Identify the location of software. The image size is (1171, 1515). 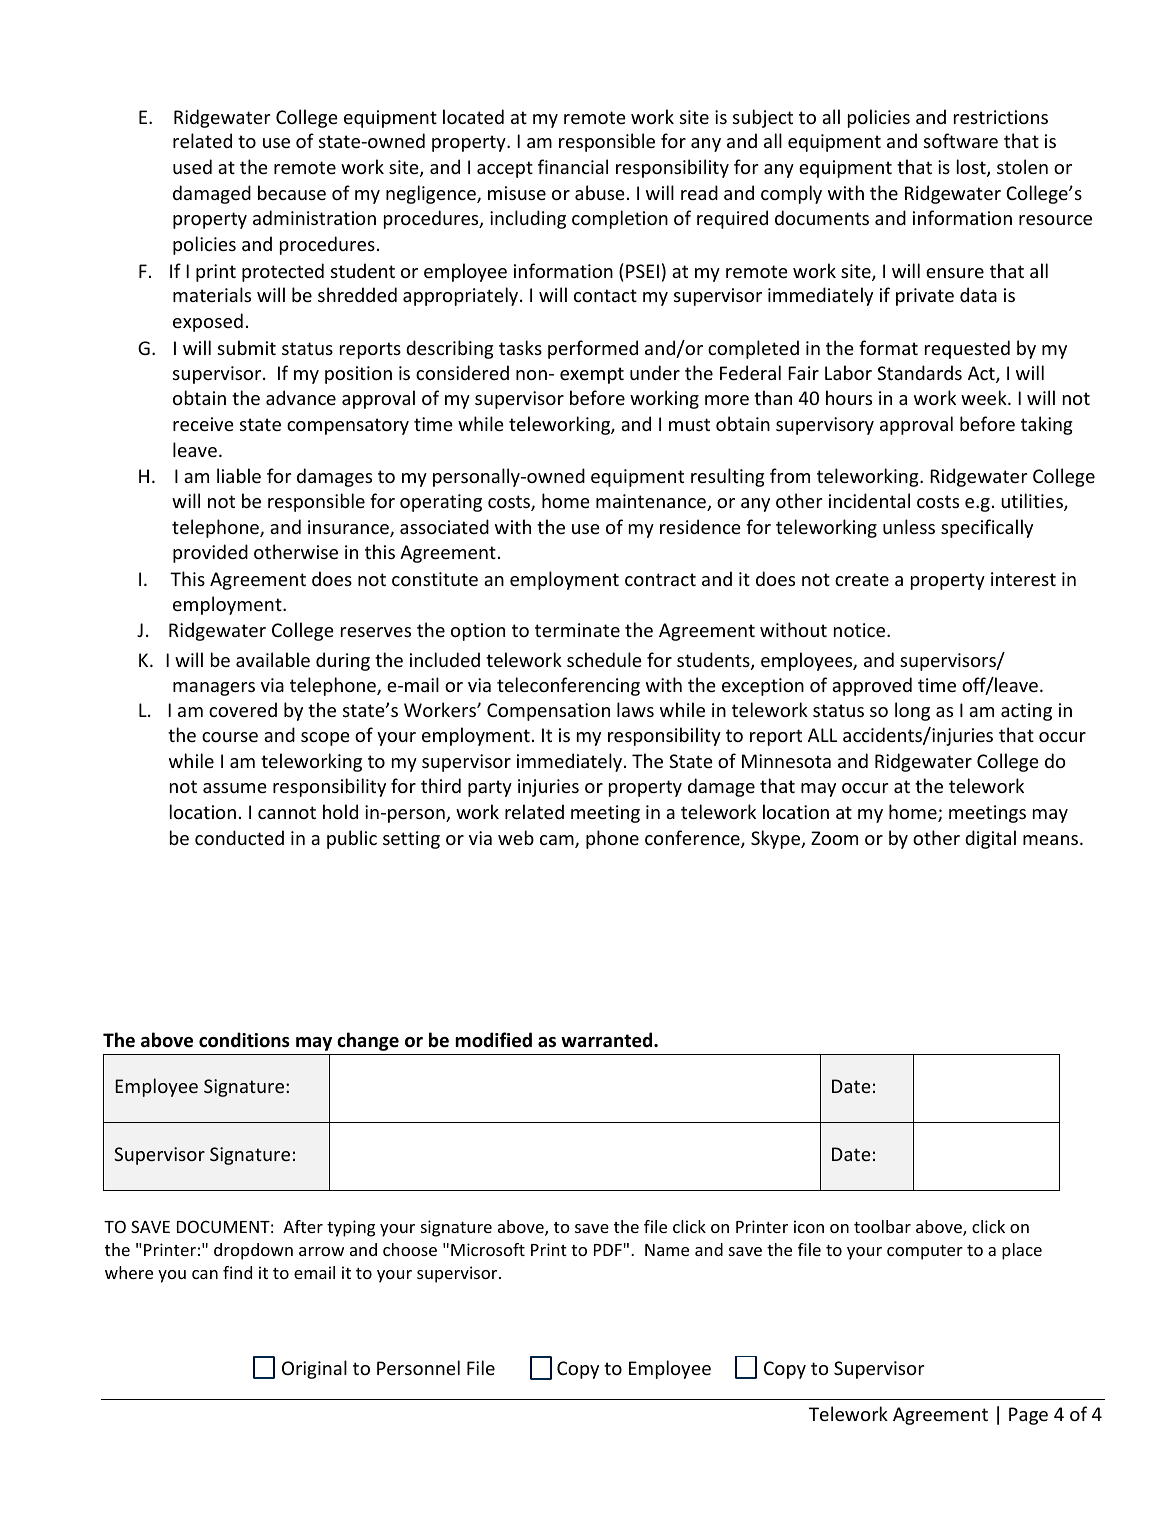
(961, 140).
